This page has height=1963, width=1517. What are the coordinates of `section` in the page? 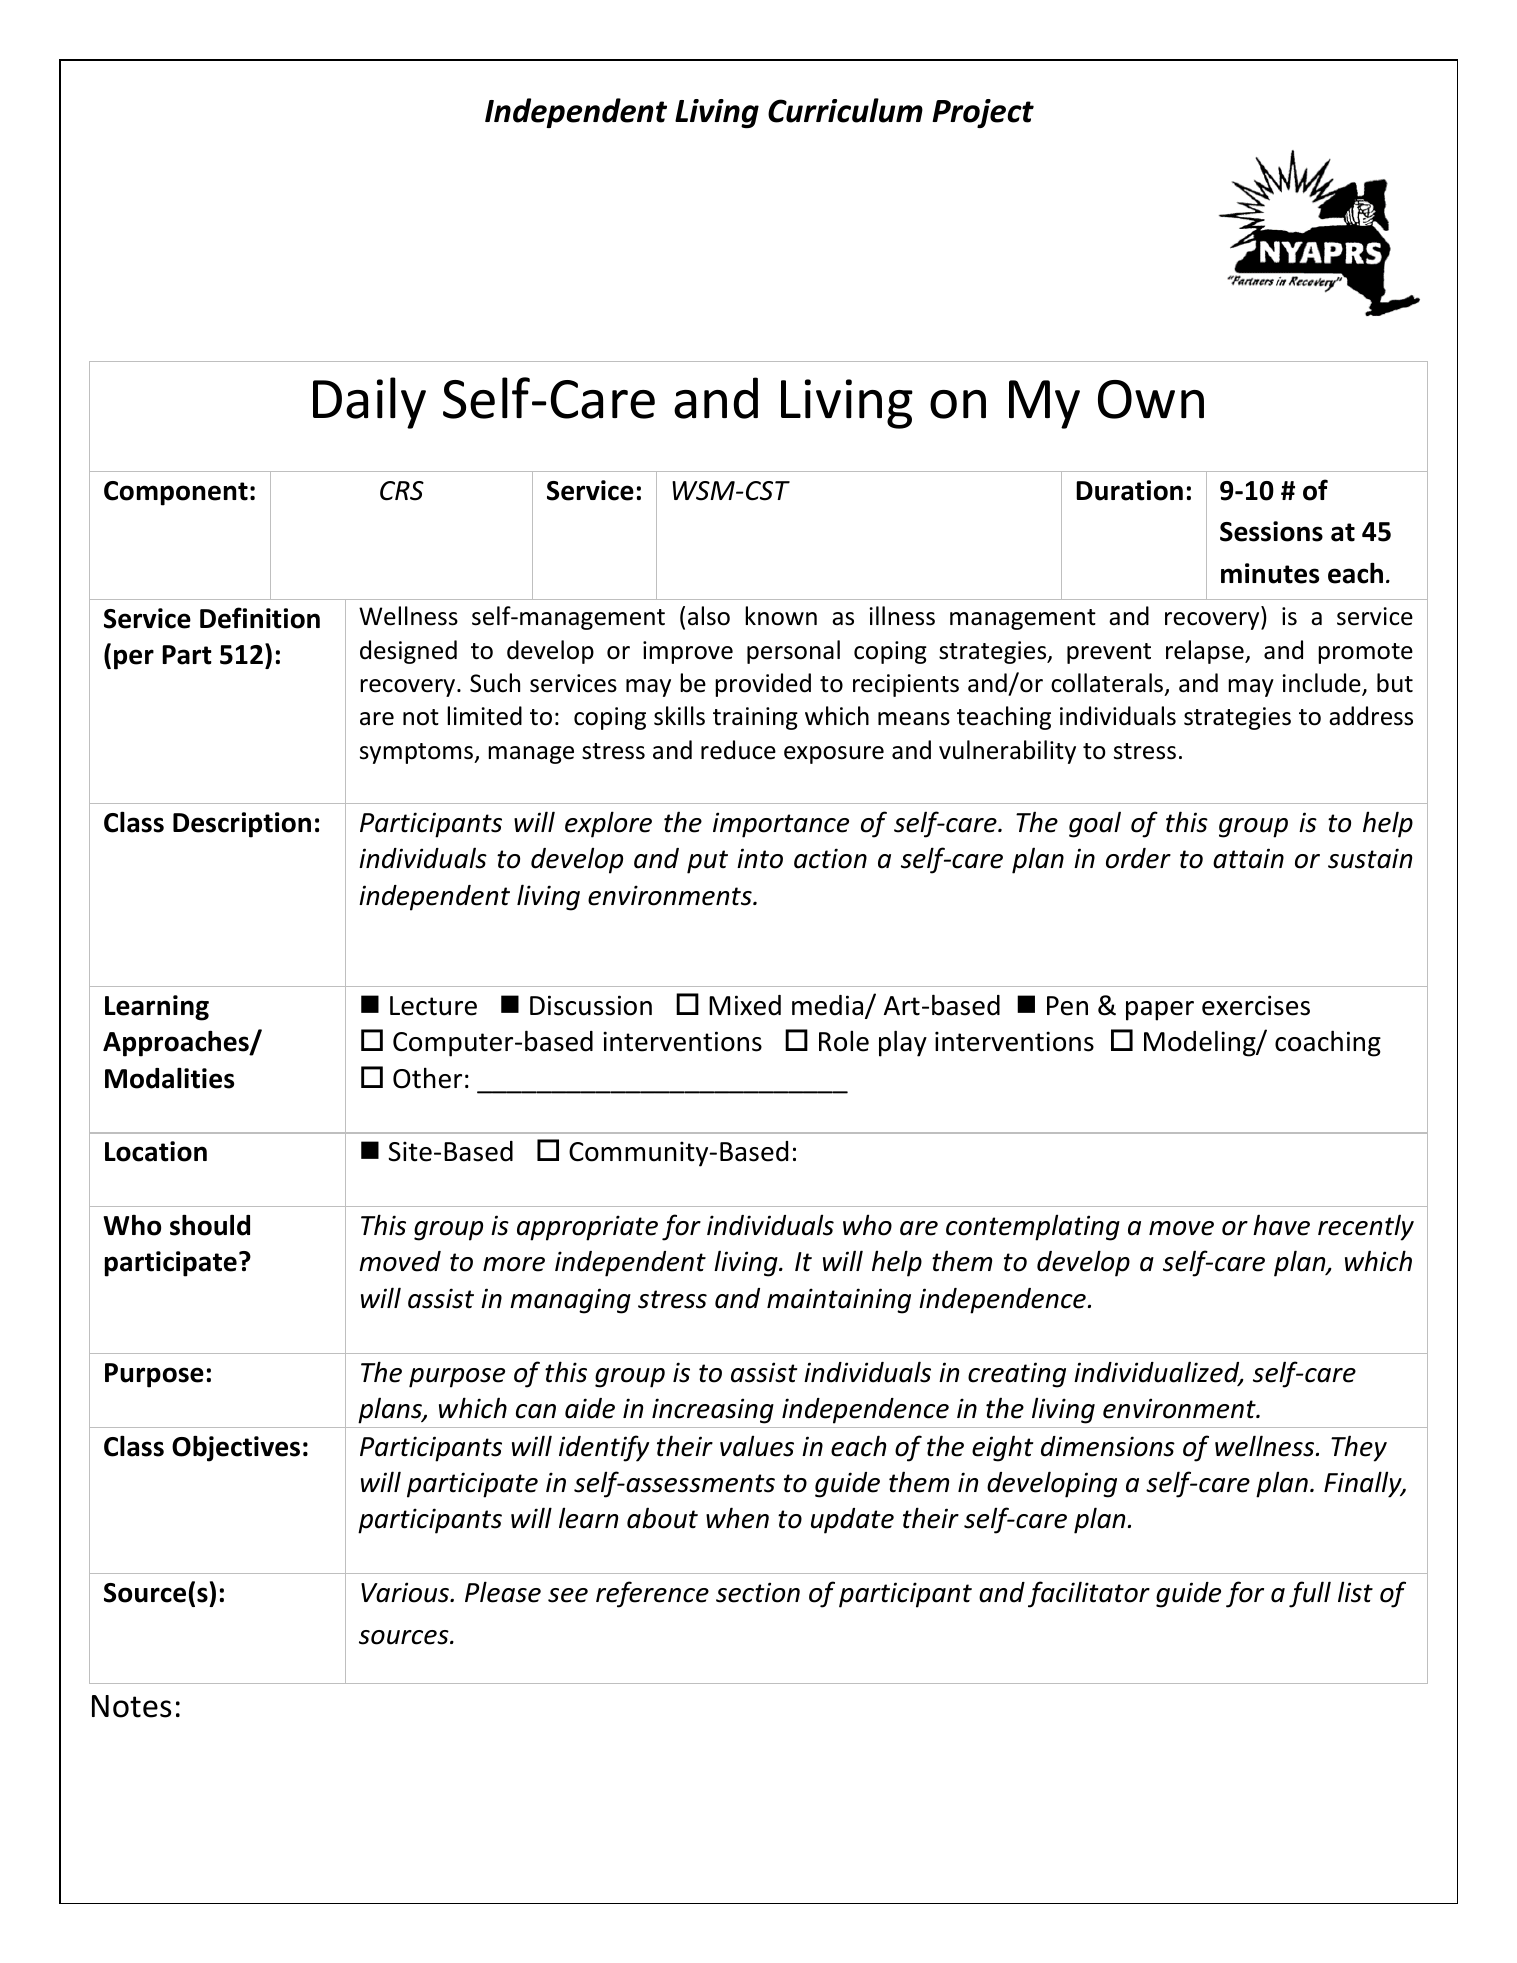 It's located at (758, 1592).
